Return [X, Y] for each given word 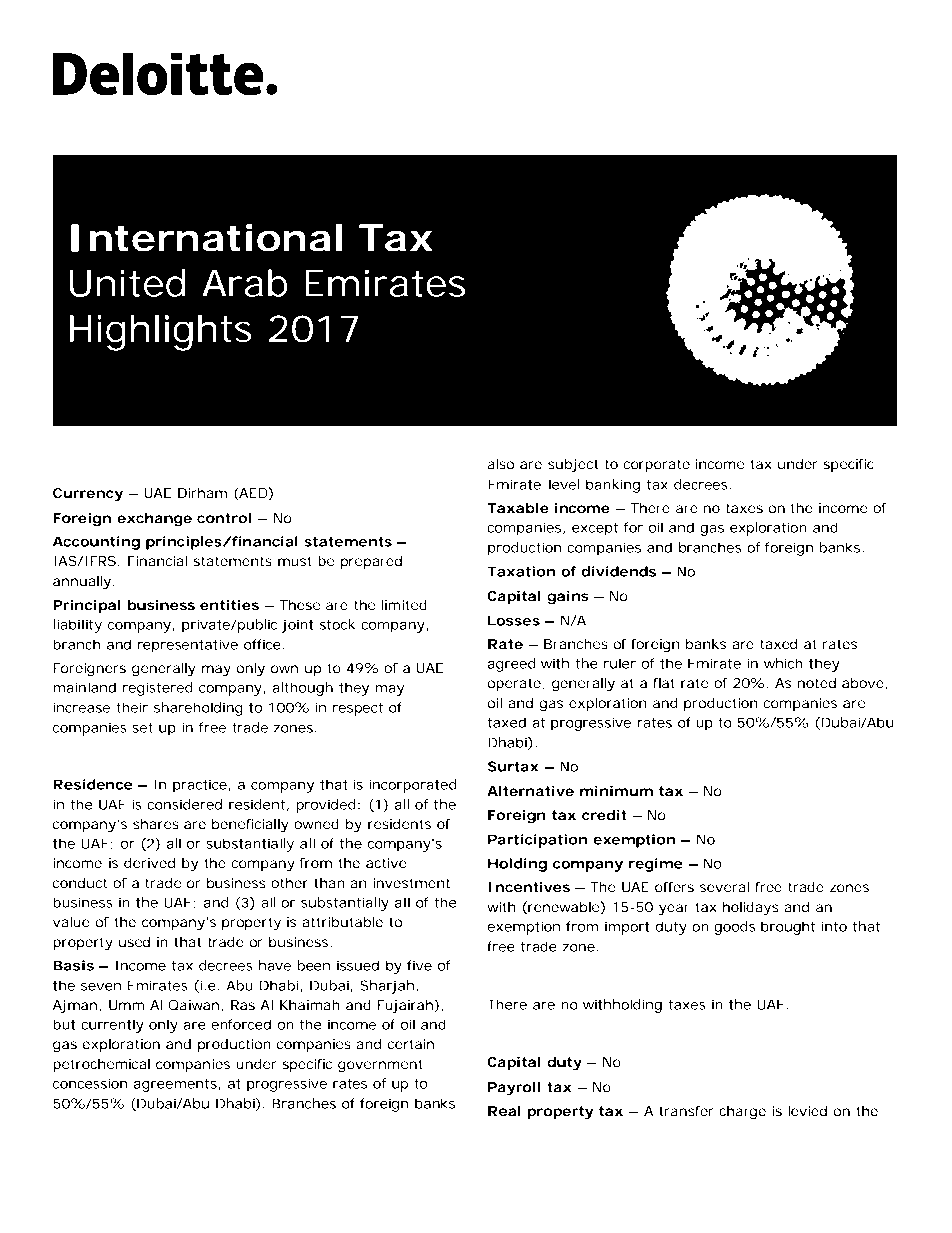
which [783, 663]
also [501, 464]
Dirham [202, 493]
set [142, 728]
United [127, 283]
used [134, 942]
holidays [751, 909]
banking [613, 486]
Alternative [530, 791]
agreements [177, 1085]
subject [573, 466]
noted [817, 683]
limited [404, 605]
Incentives [529, 887]
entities [229, 605]
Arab [244, 283]
